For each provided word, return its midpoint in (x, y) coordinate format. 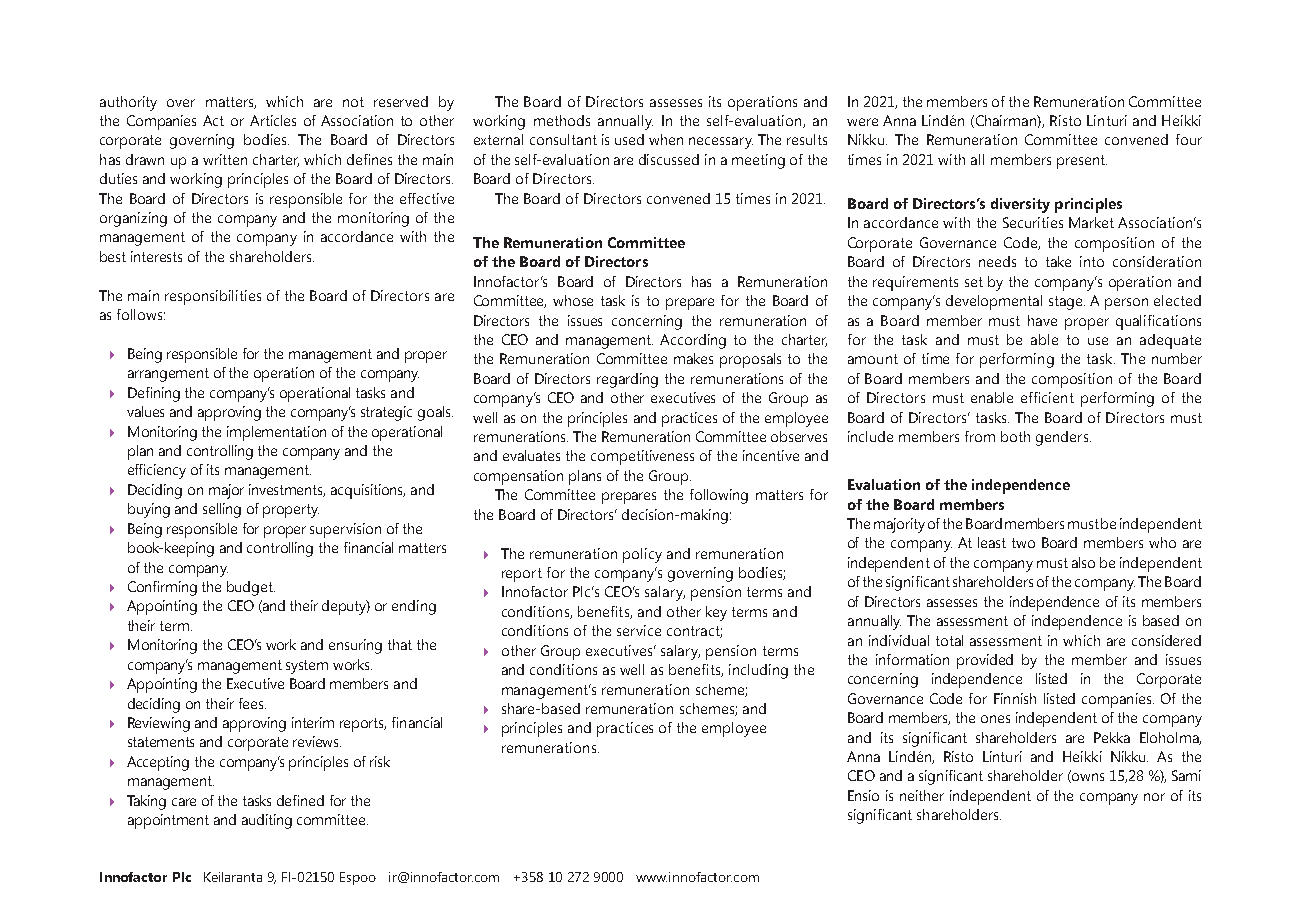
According (693, 341)
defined (300, 800)
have (1042, 320)
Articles (273, 120)
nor (1154, 797)
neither (922, 795)
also (1083, 562)
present (1082, 162)
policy (642, 555)
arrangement (168, 375)
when (666, 139)
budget (251, 588)
